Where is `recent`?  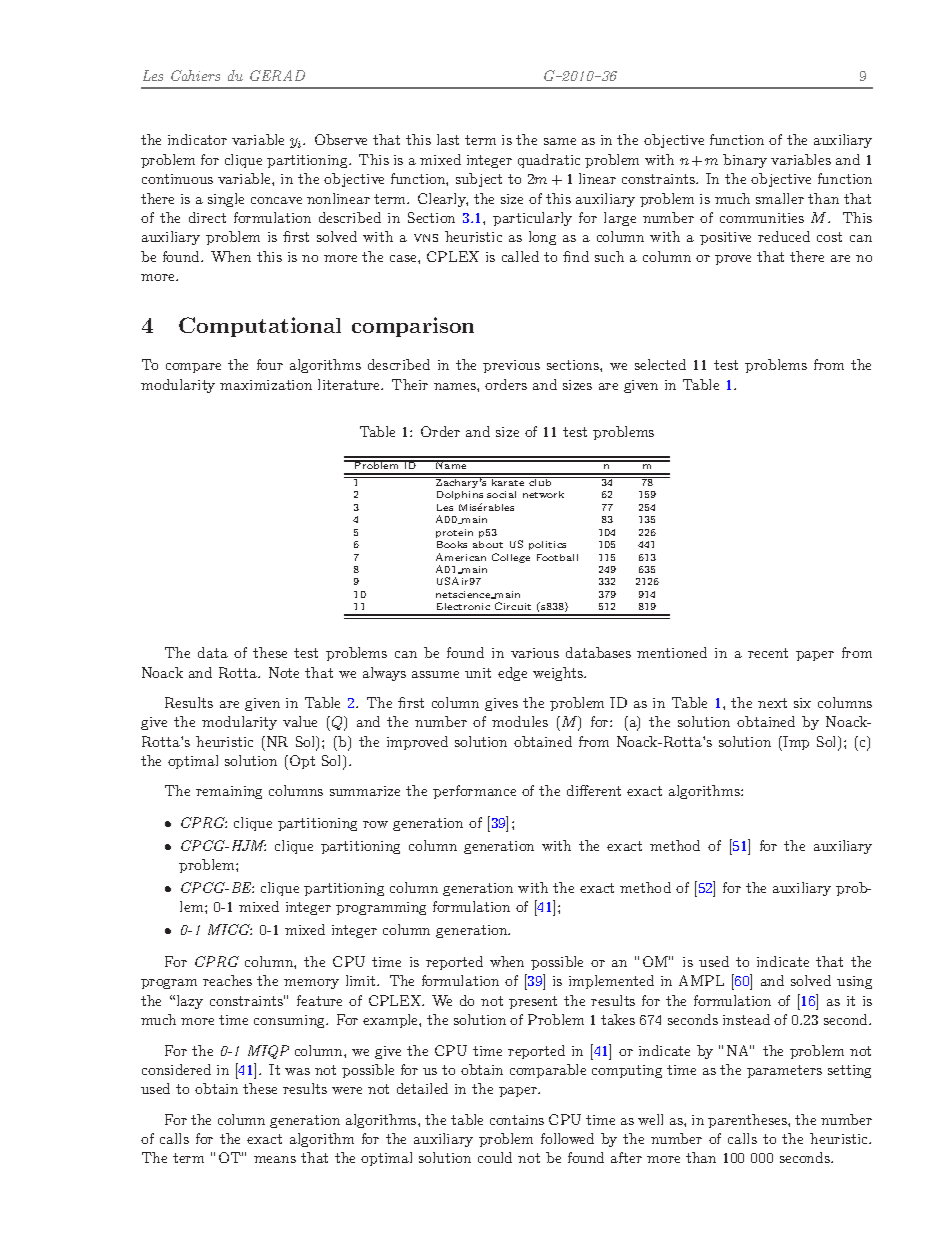
recent is located at coordinates (768, 653).
